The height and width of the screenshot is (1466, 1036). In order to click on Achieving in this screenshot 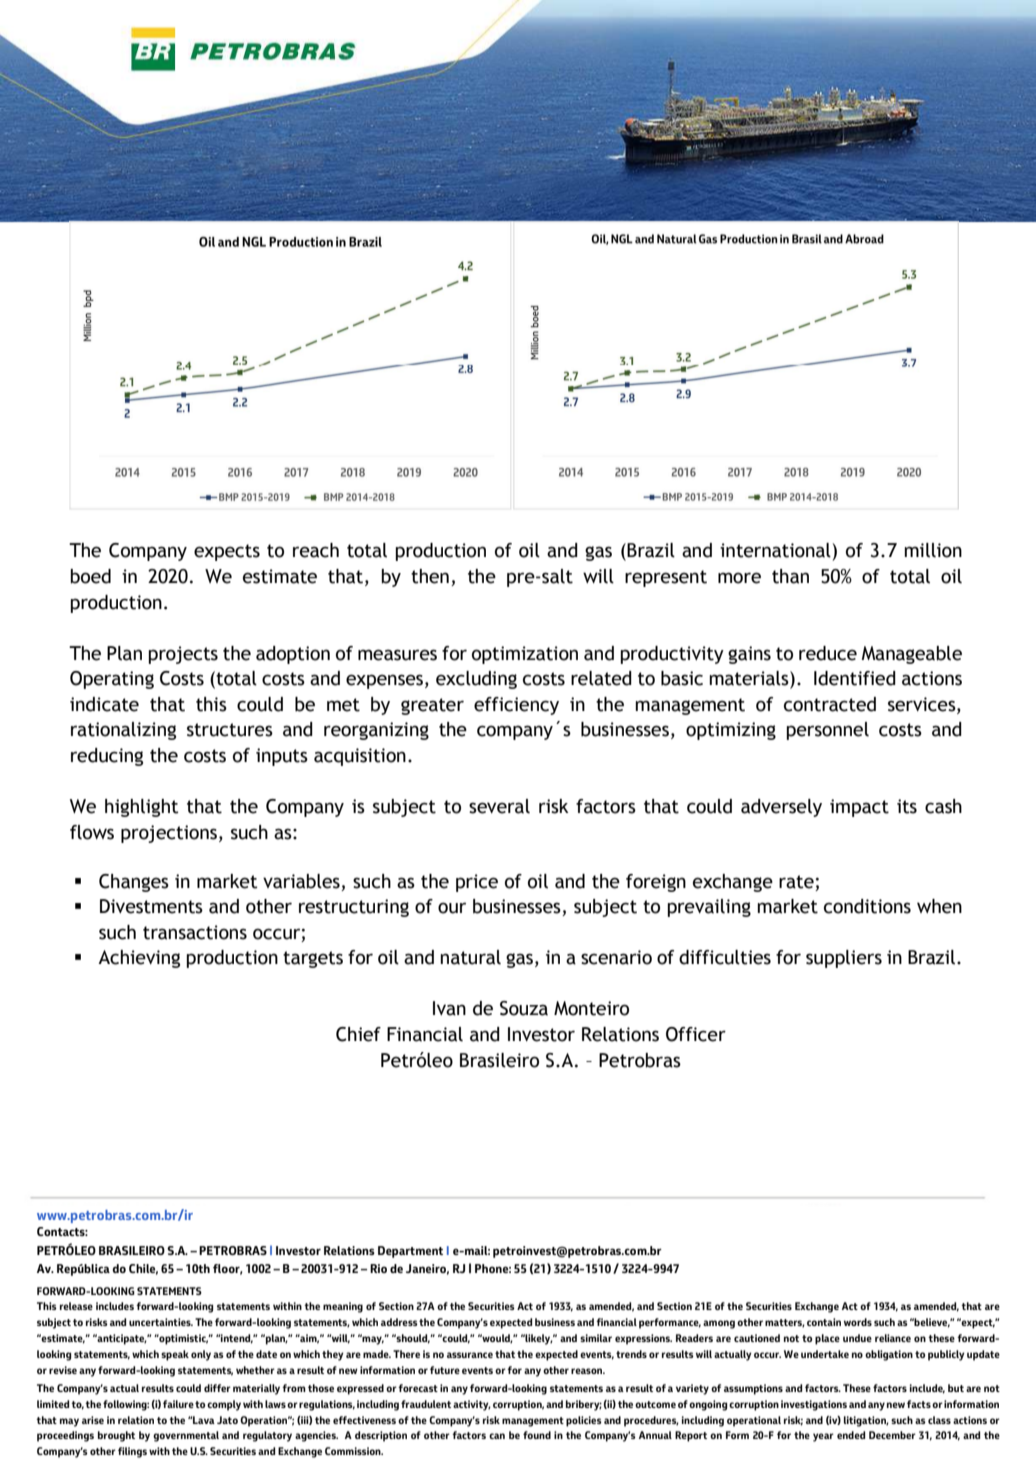, I will do `click(139, 959)`.
